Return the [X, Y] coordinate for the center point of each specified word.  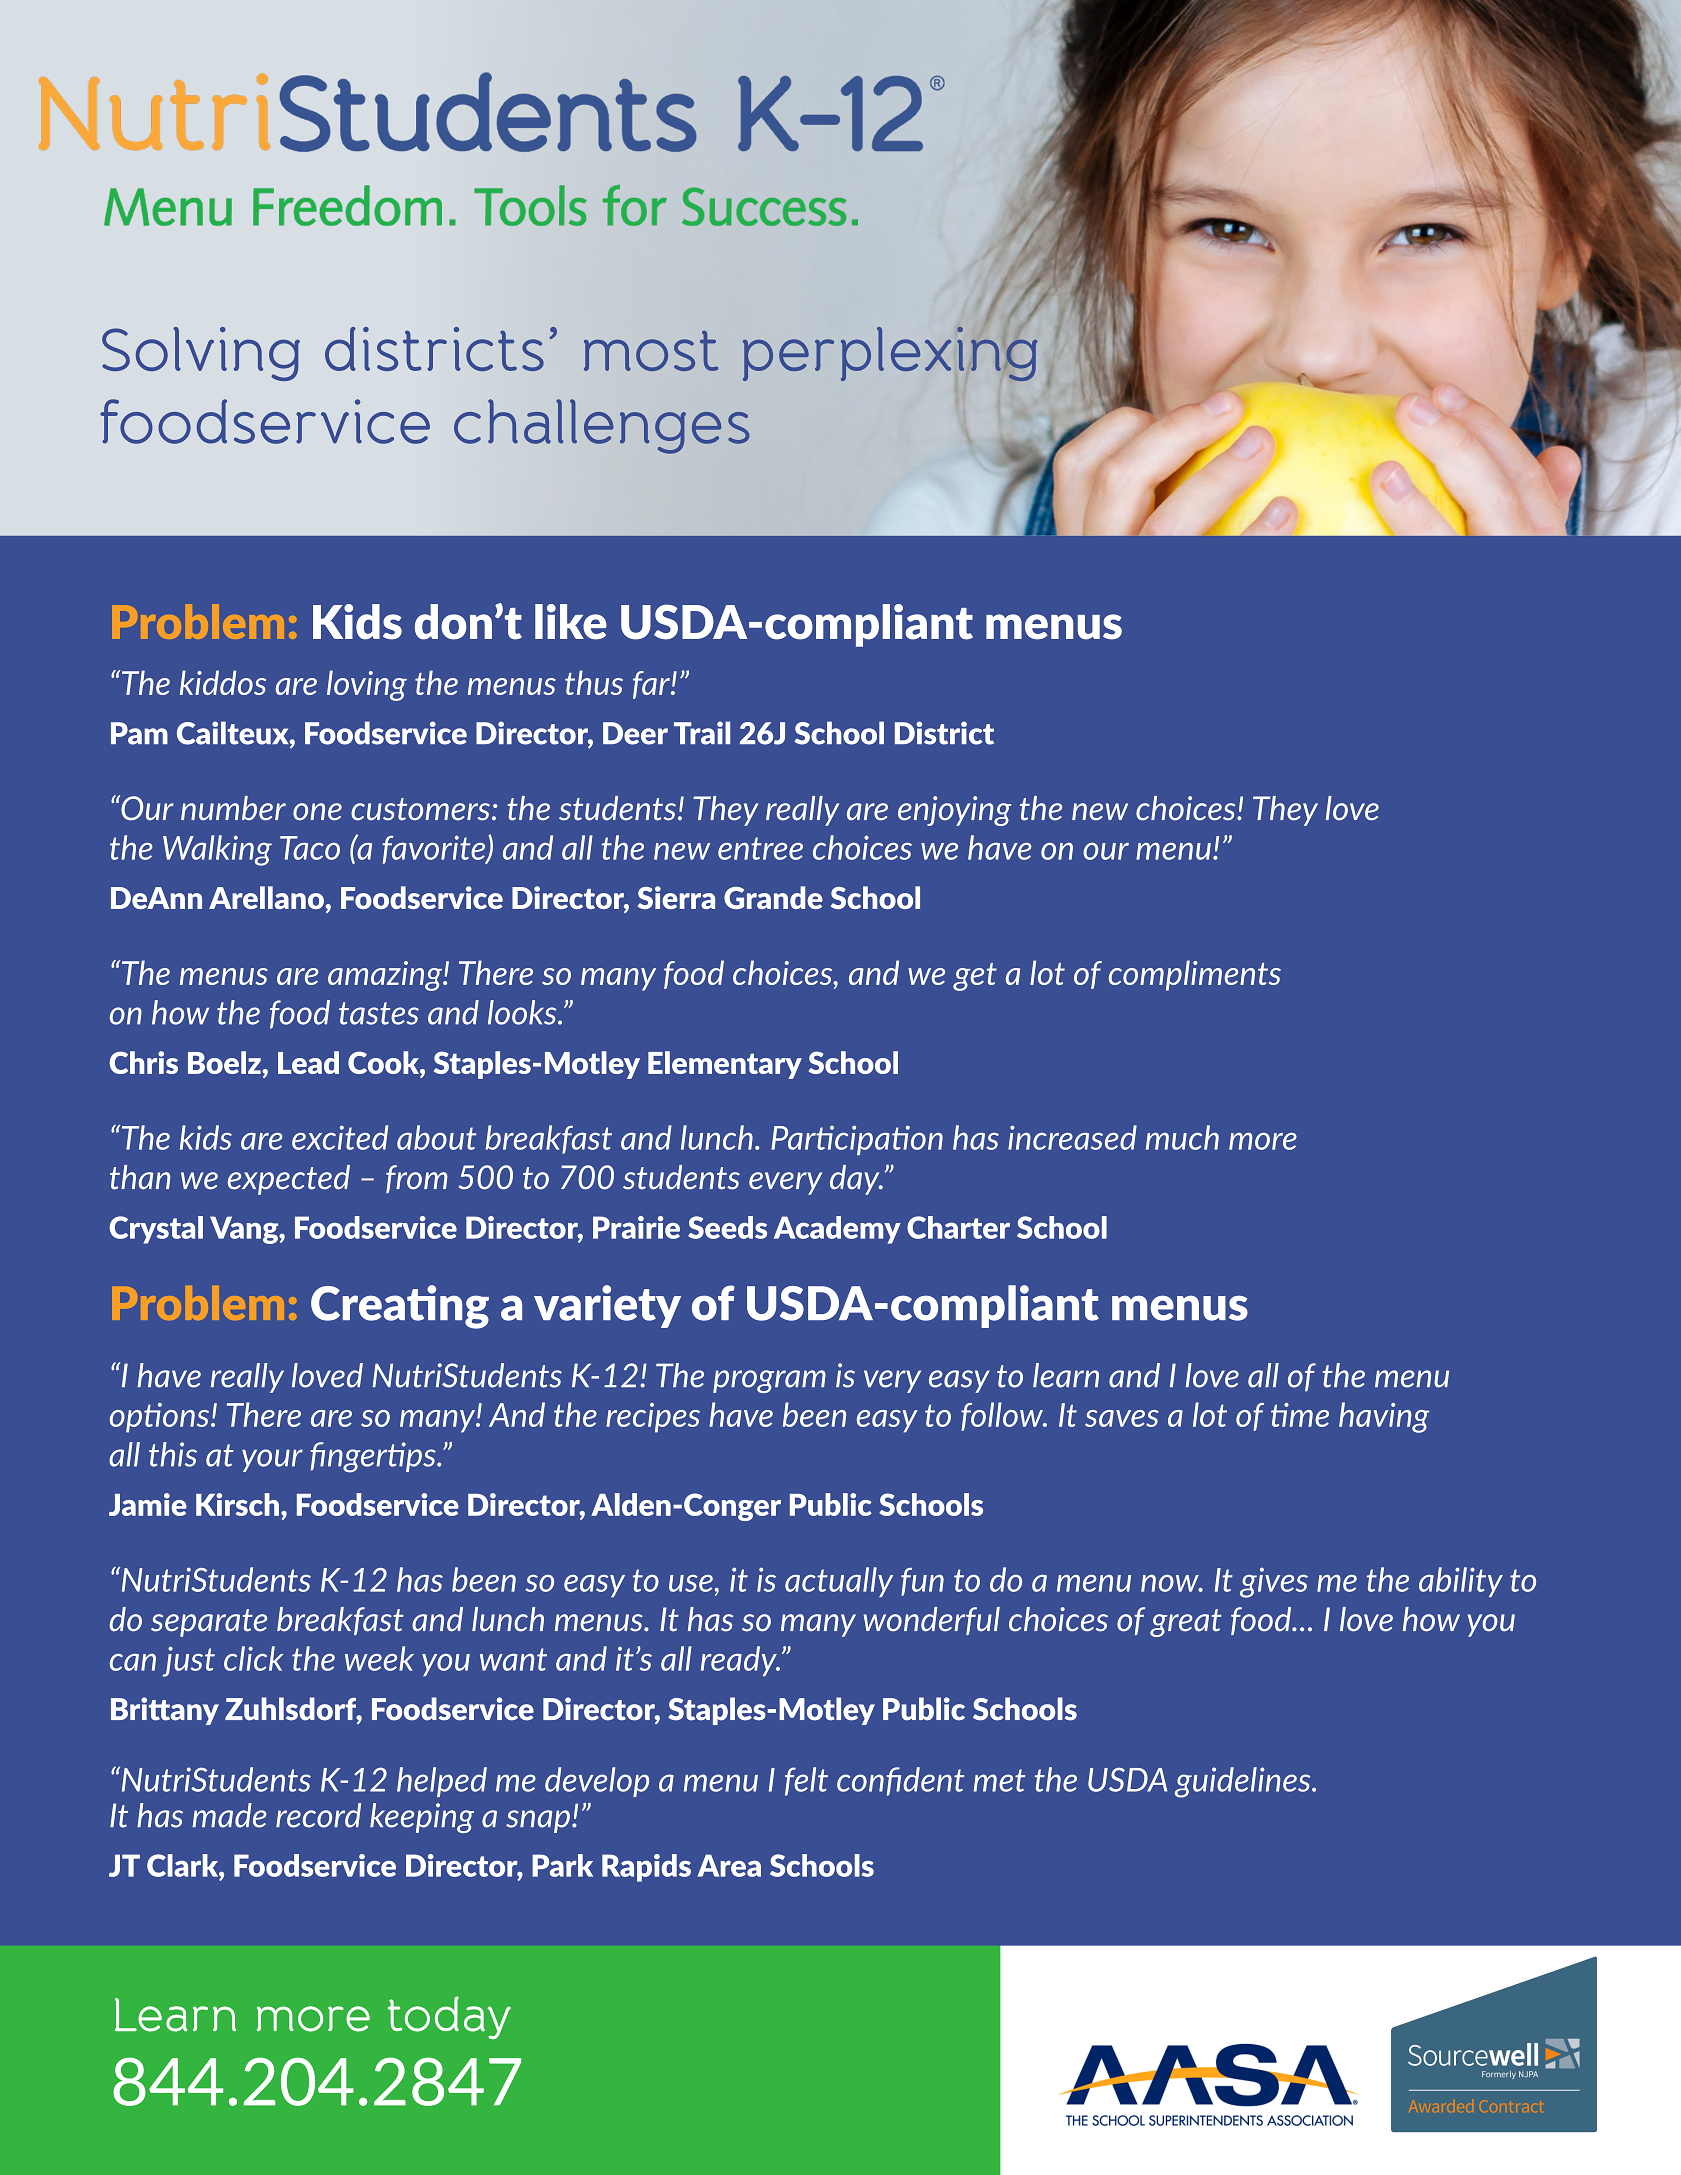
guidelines [1244, 1782]
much [1182, 1137]
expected [289, 1180]
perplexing [890, 352]
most [651, 351]
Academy [837, 1230]
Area [729, 1865]
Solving [201, 354]
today [449, 2017]
